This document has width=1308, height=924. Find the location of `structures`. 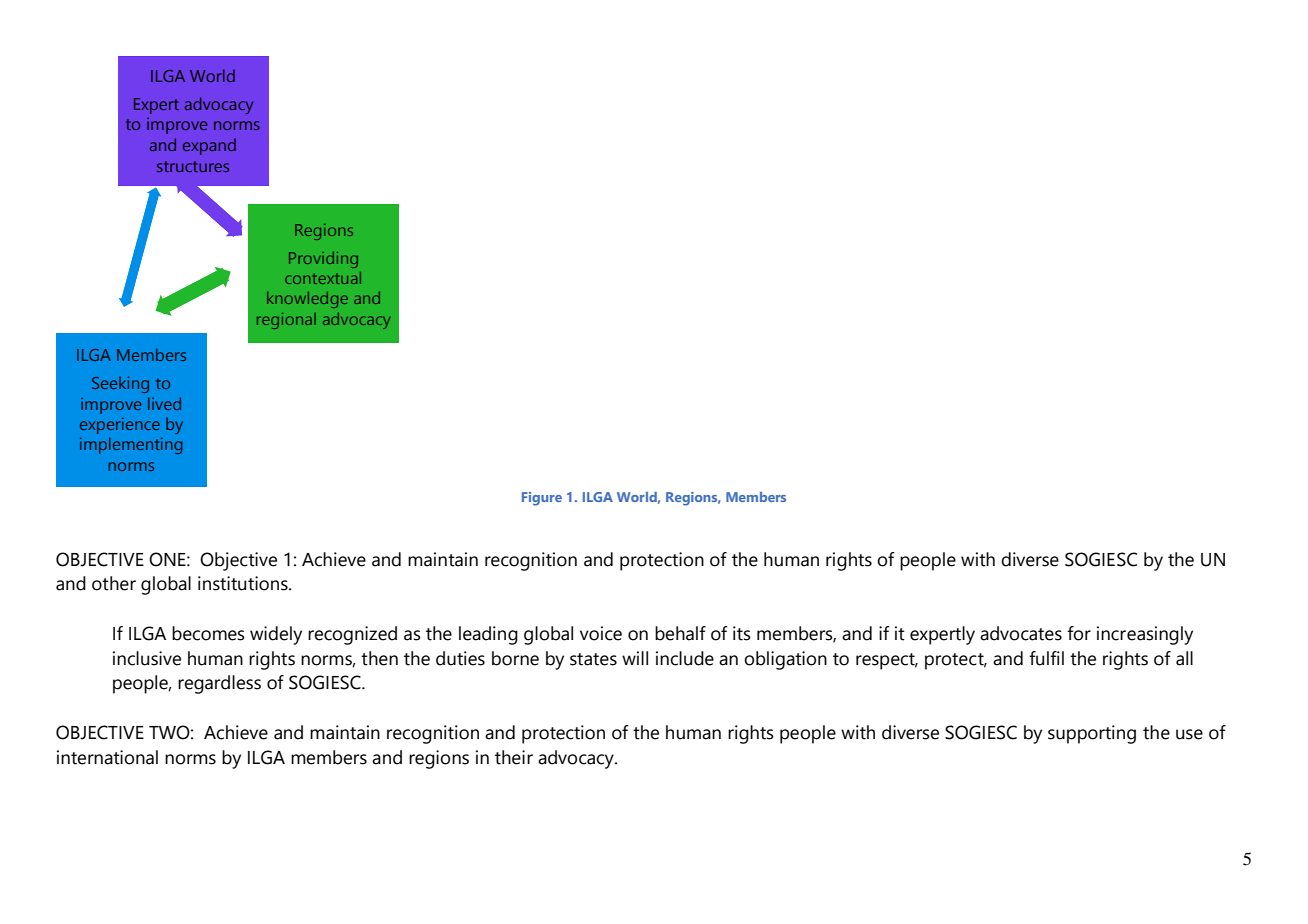

structures is located at coordinates (193, 166).
